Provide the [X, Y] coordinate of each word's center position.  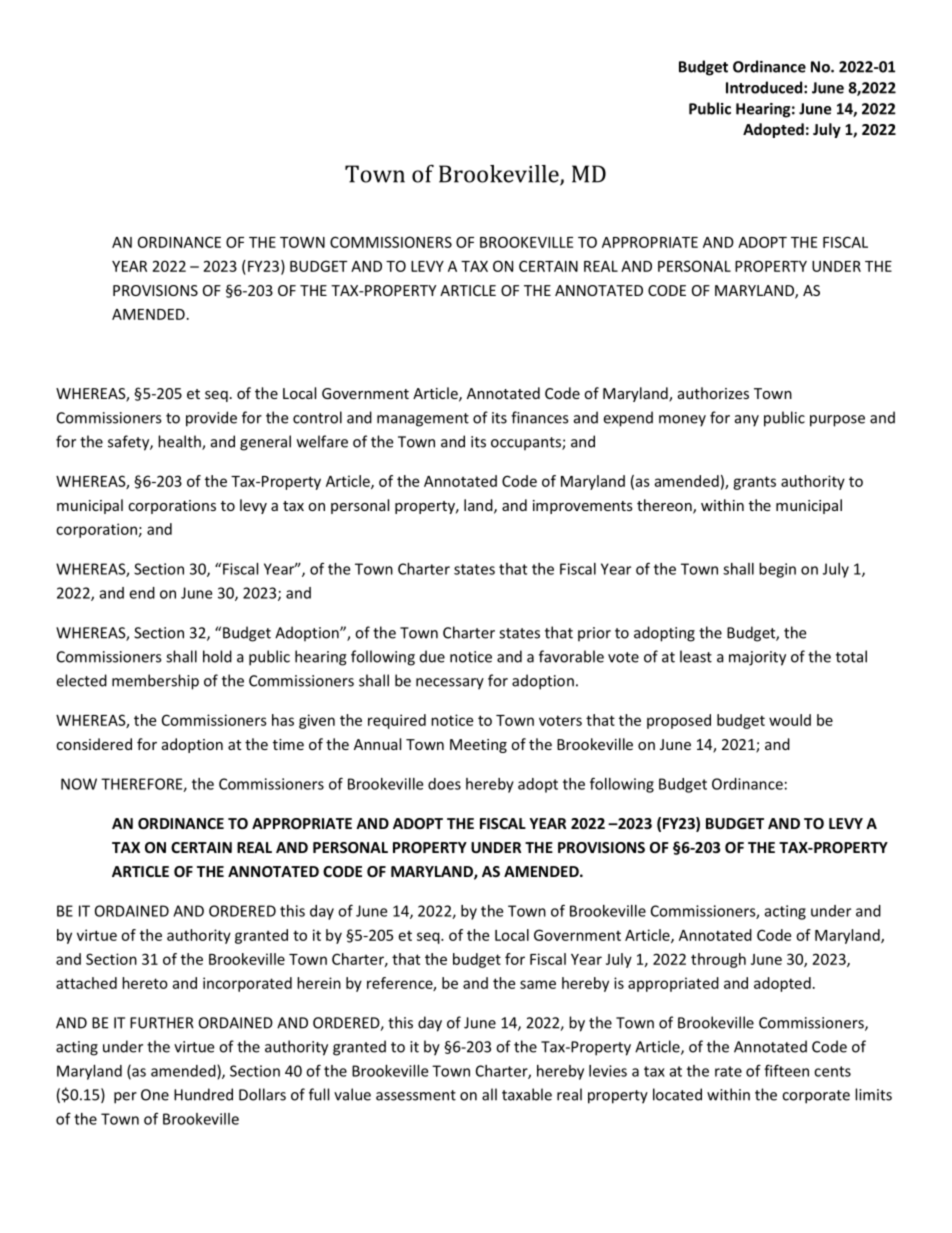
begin [777, 570]
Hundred [203, 1094]
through [718, 960]
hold [217, 656]
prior [594, 634]
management [423, 420]
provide [211, 419]
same [538, 984]
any [747, 421]
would [790, 720]
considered [94, 744]
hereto [145, 983]
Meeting [478, 746]
